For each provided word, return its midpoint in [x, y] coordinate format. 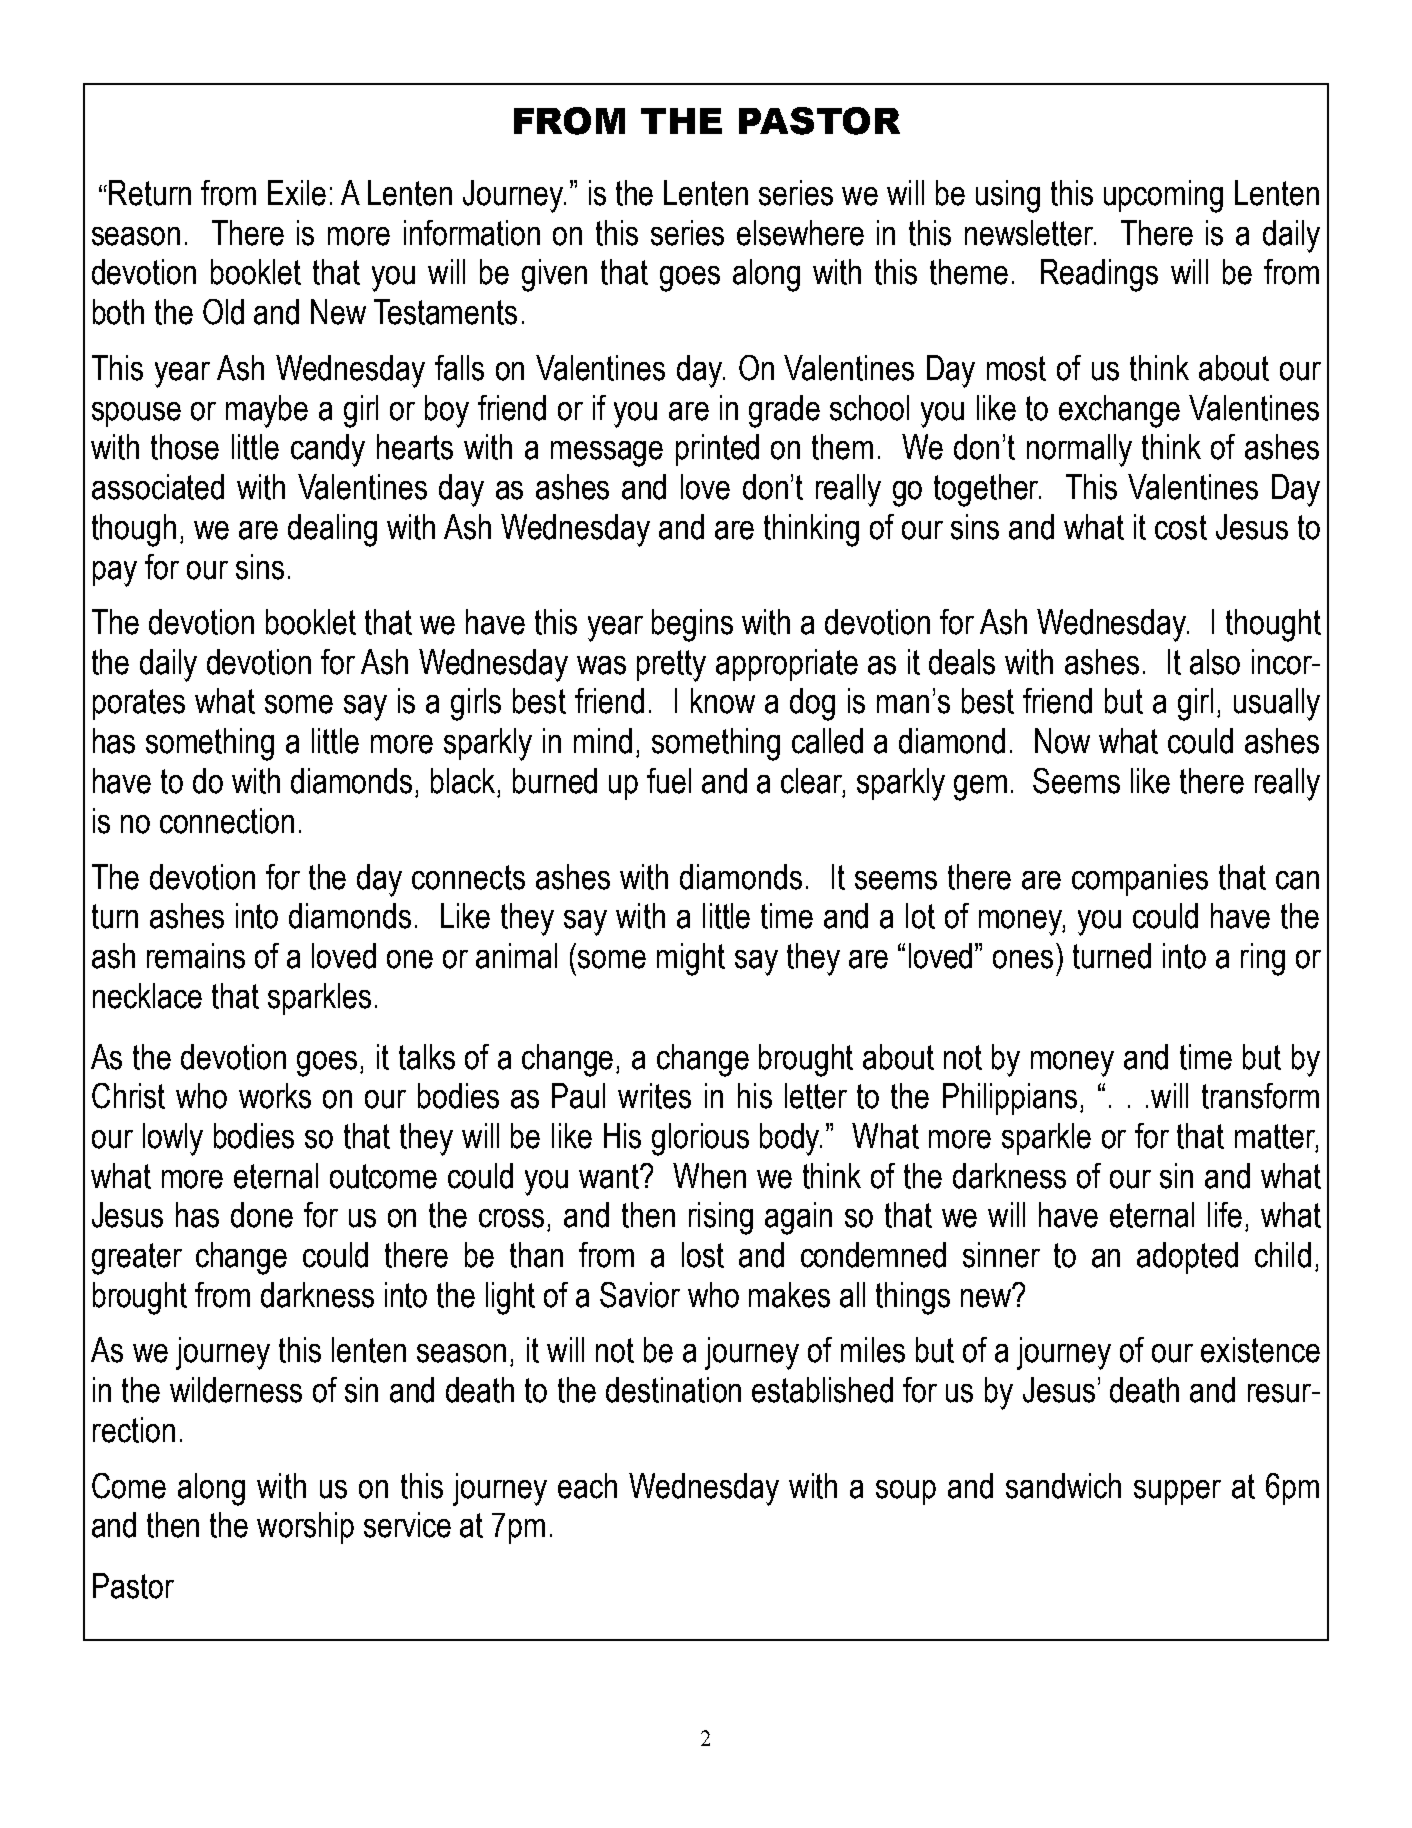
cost [1181, 527]
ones [1023, 959]
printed [717, 450]
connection [227, 821]
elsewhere [800, 233]
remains [196, 956]
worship [305, 1528]
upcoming [1163, 196]
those [185, 447]
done [262, 1215]
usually [1277, 704]
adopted [1187, 1258]
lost [703, 1255]
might [691, 959]
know [723, 701]
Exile [297, 193]
